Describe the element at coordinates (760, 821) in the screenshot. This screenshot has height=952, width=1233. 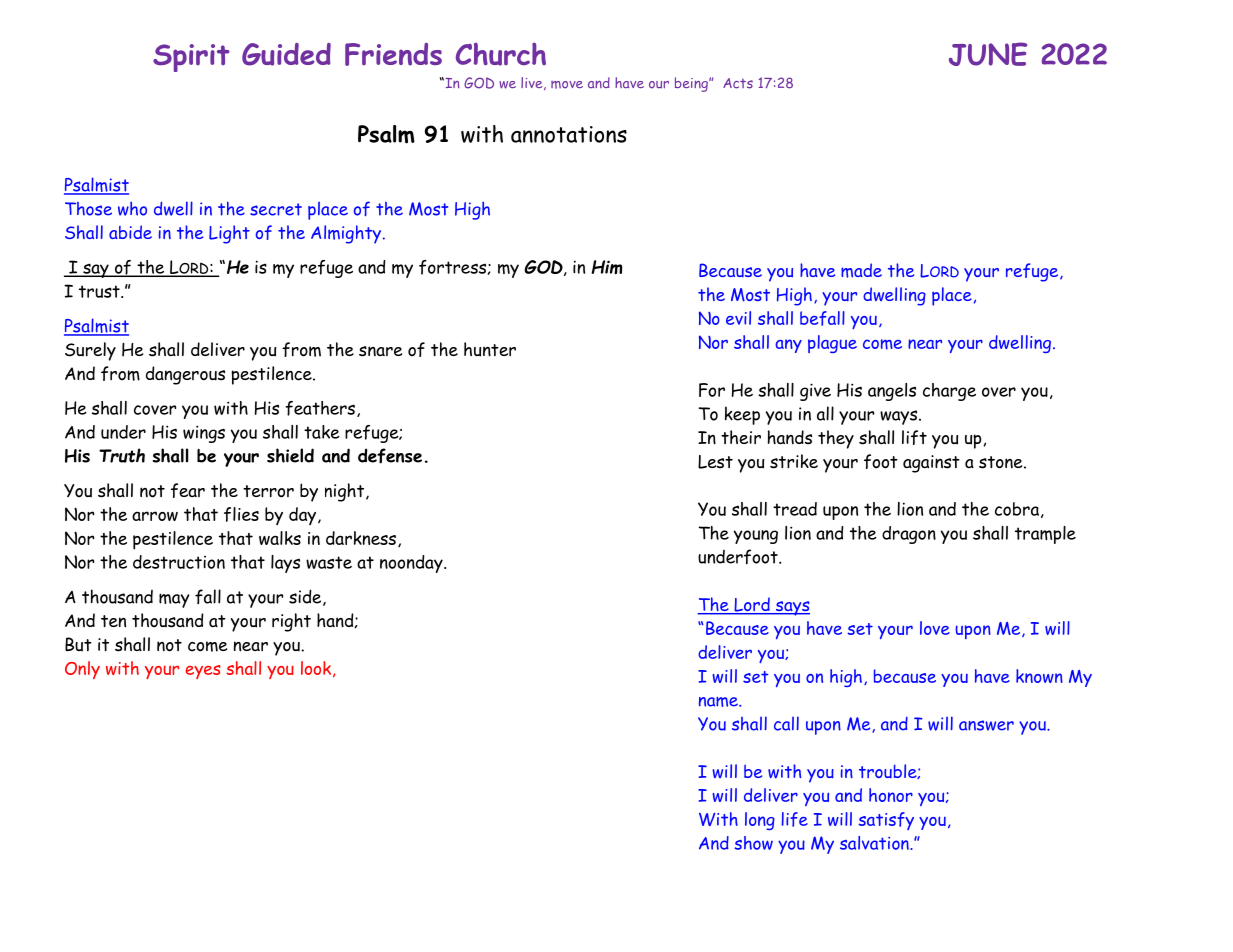
I see `long` at that location.
